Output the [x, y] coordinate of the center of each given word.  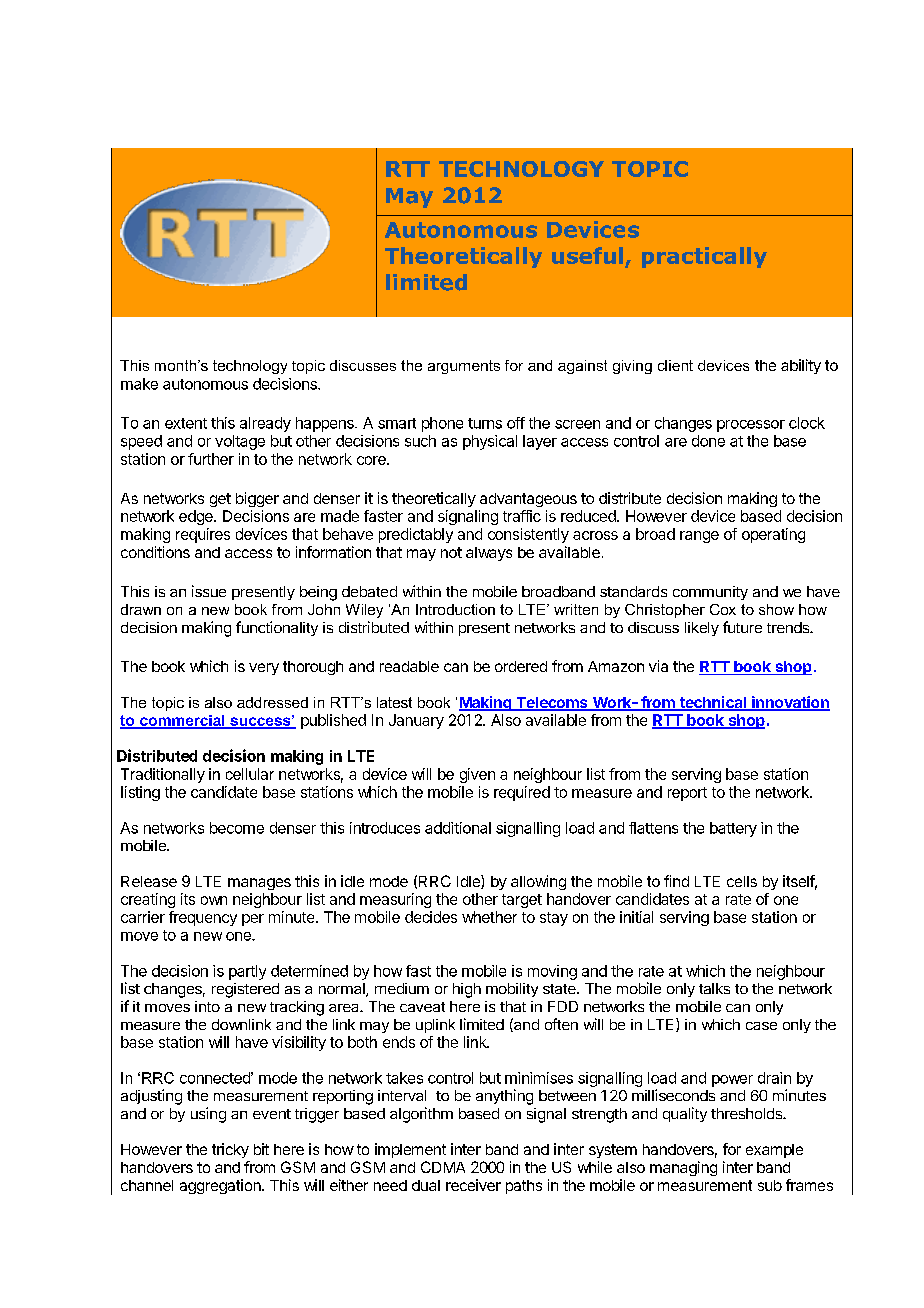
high [467, 990]
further [211, 459]
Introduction [455, 609]
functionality [277, 628]
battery [733, 829]
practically [704, 257]
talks [714, 988]
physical [490, 442]
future [742, 627]
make [139, 384]
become [237, 828]
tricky [230, 1150]
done [708, 441]
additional [458, 828]
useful [587, 255]
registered [245, 990]
